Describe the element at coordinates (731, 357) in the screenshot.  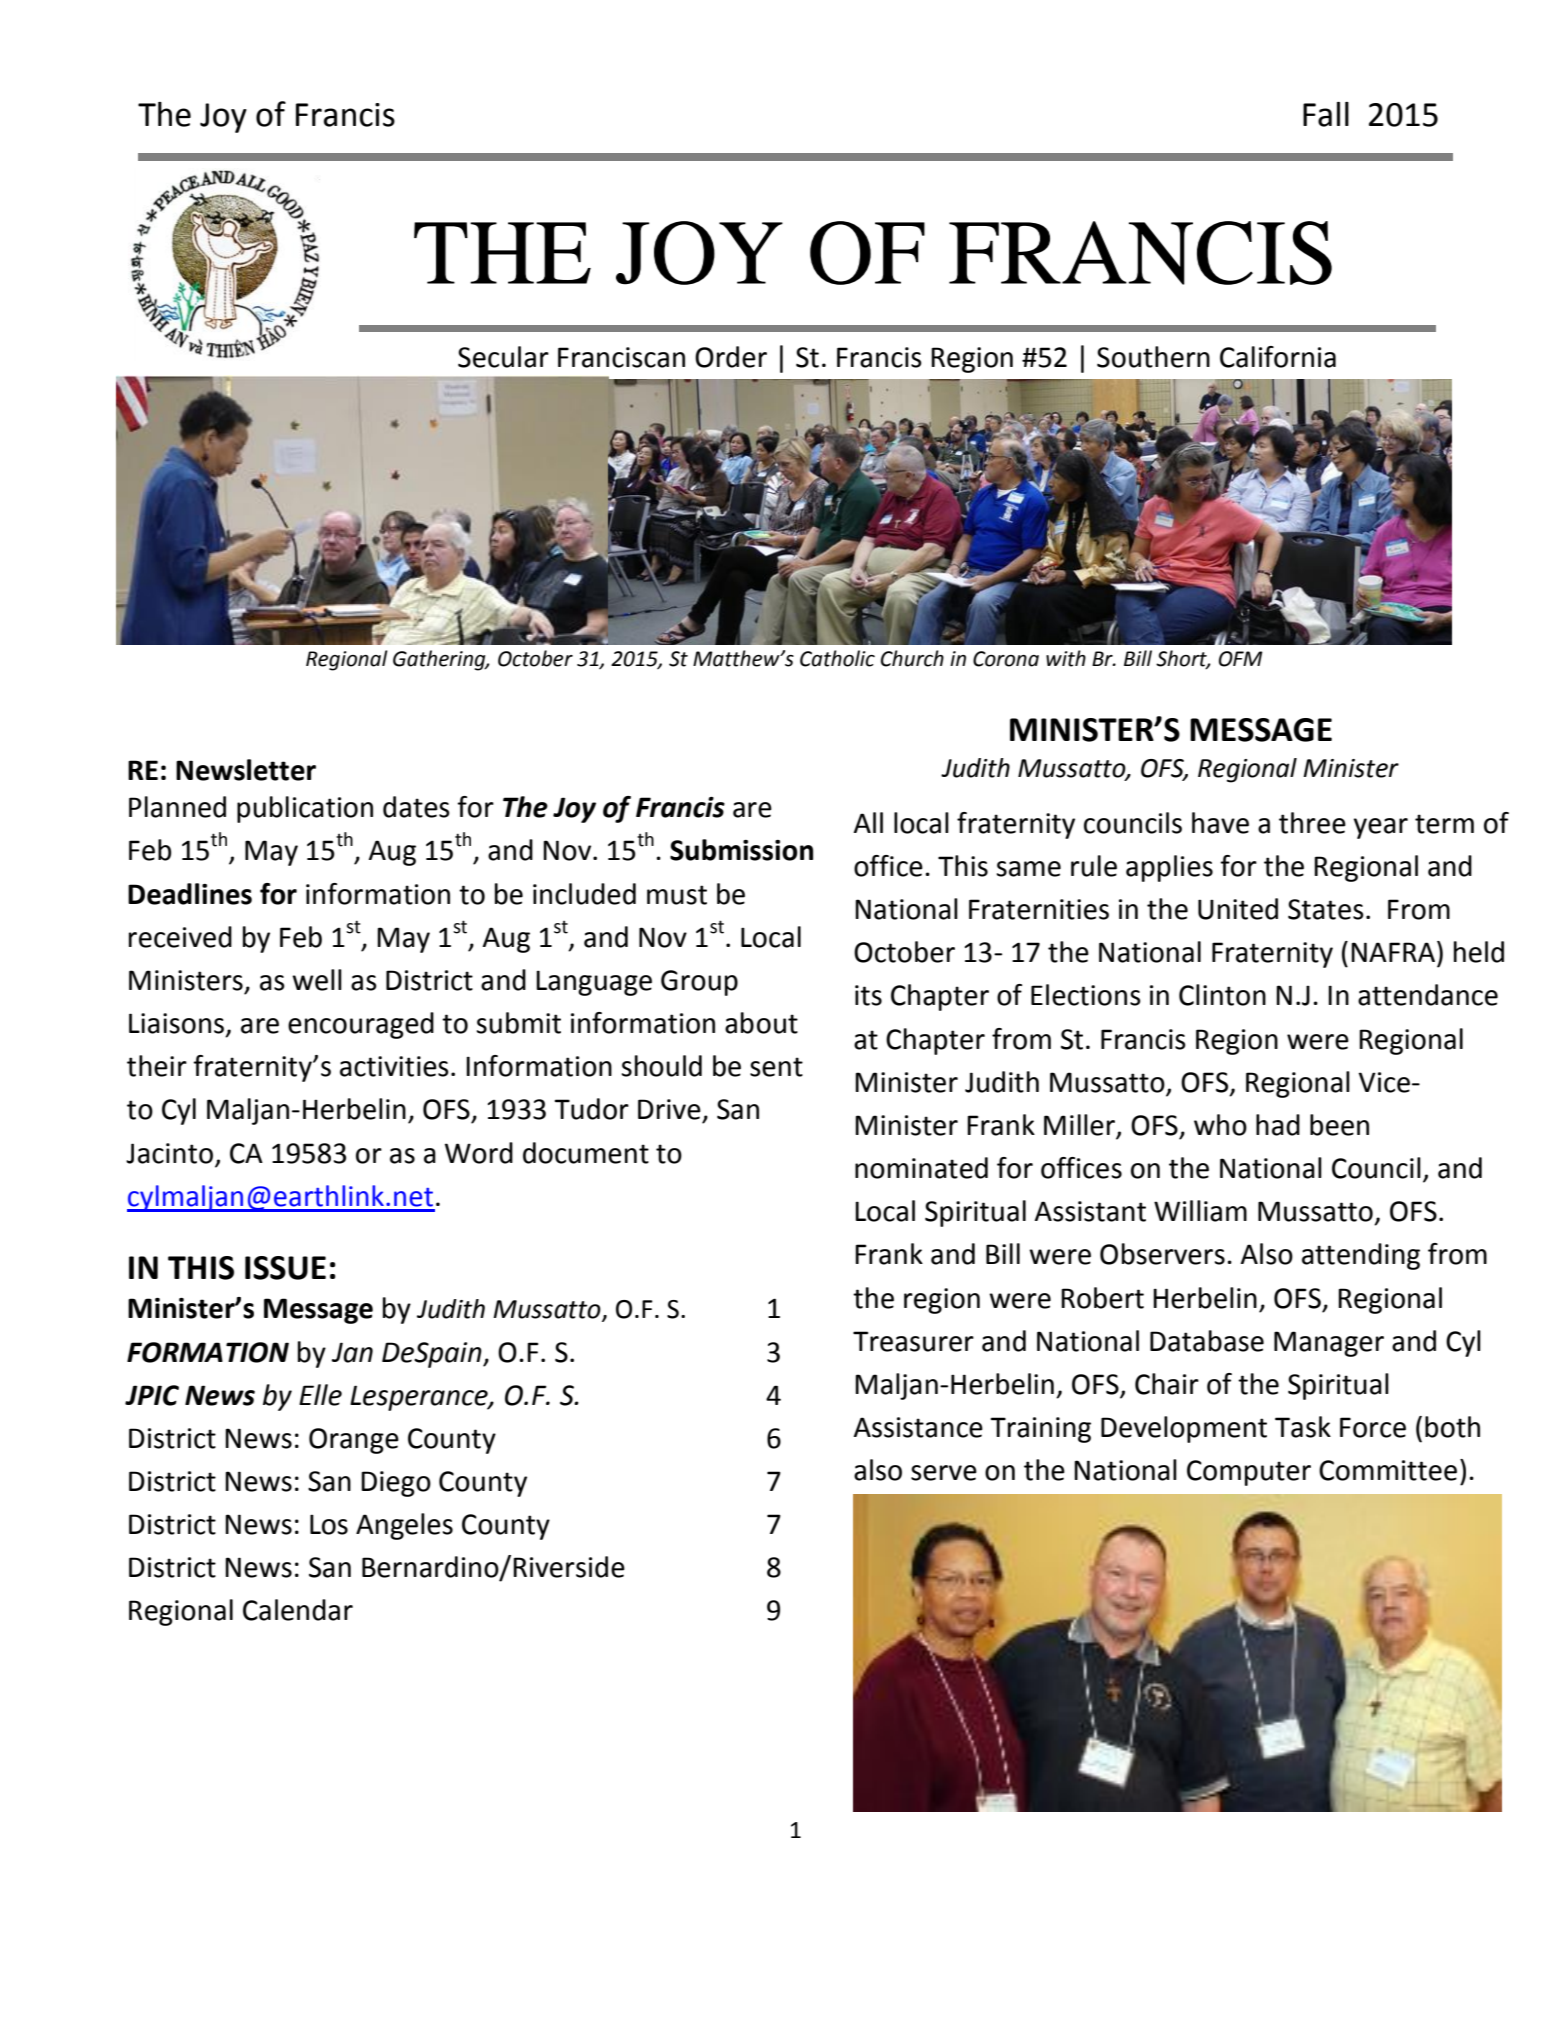
I see `Order` at that location.
